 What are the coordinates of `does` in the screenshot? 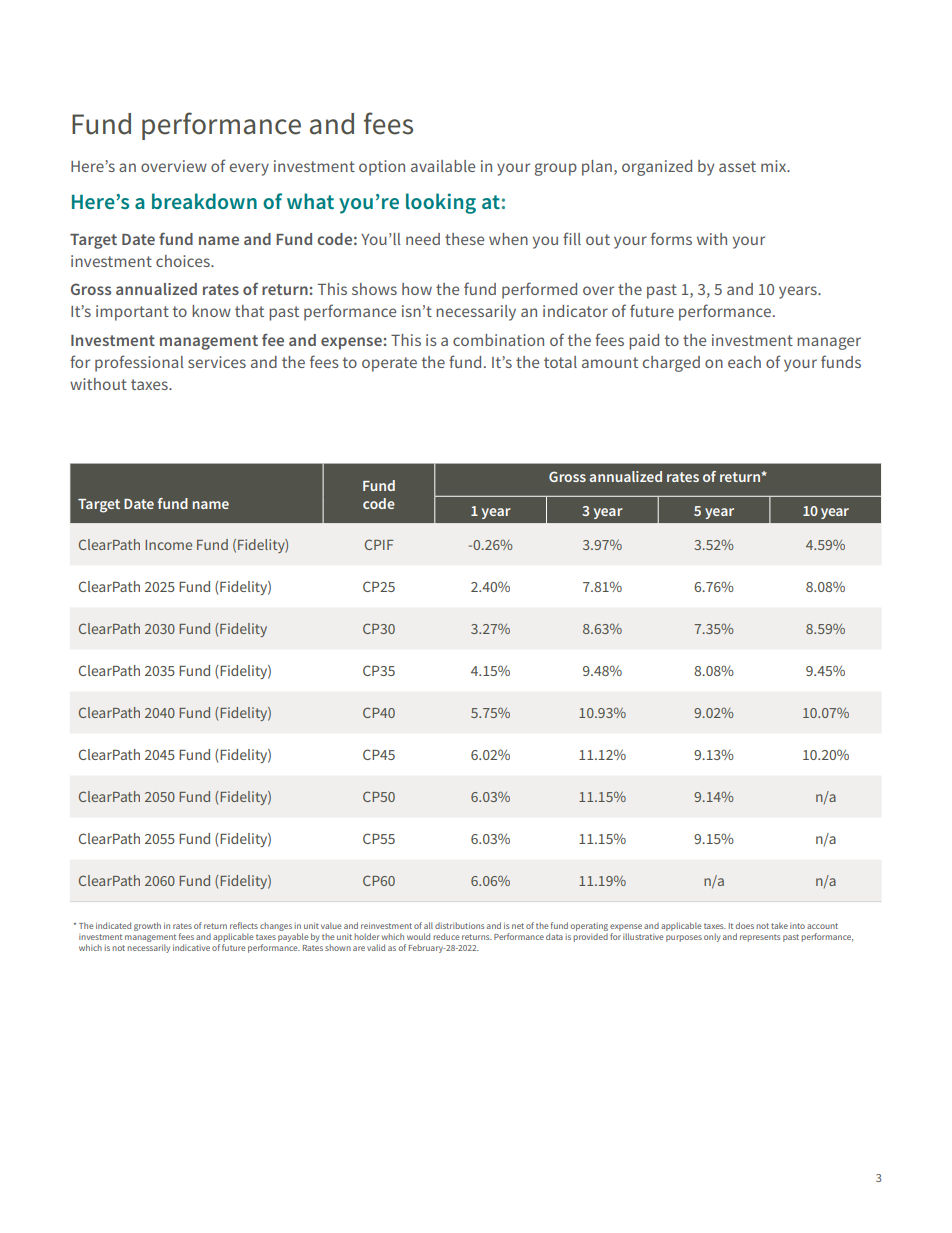 It's located at (745, 925).
